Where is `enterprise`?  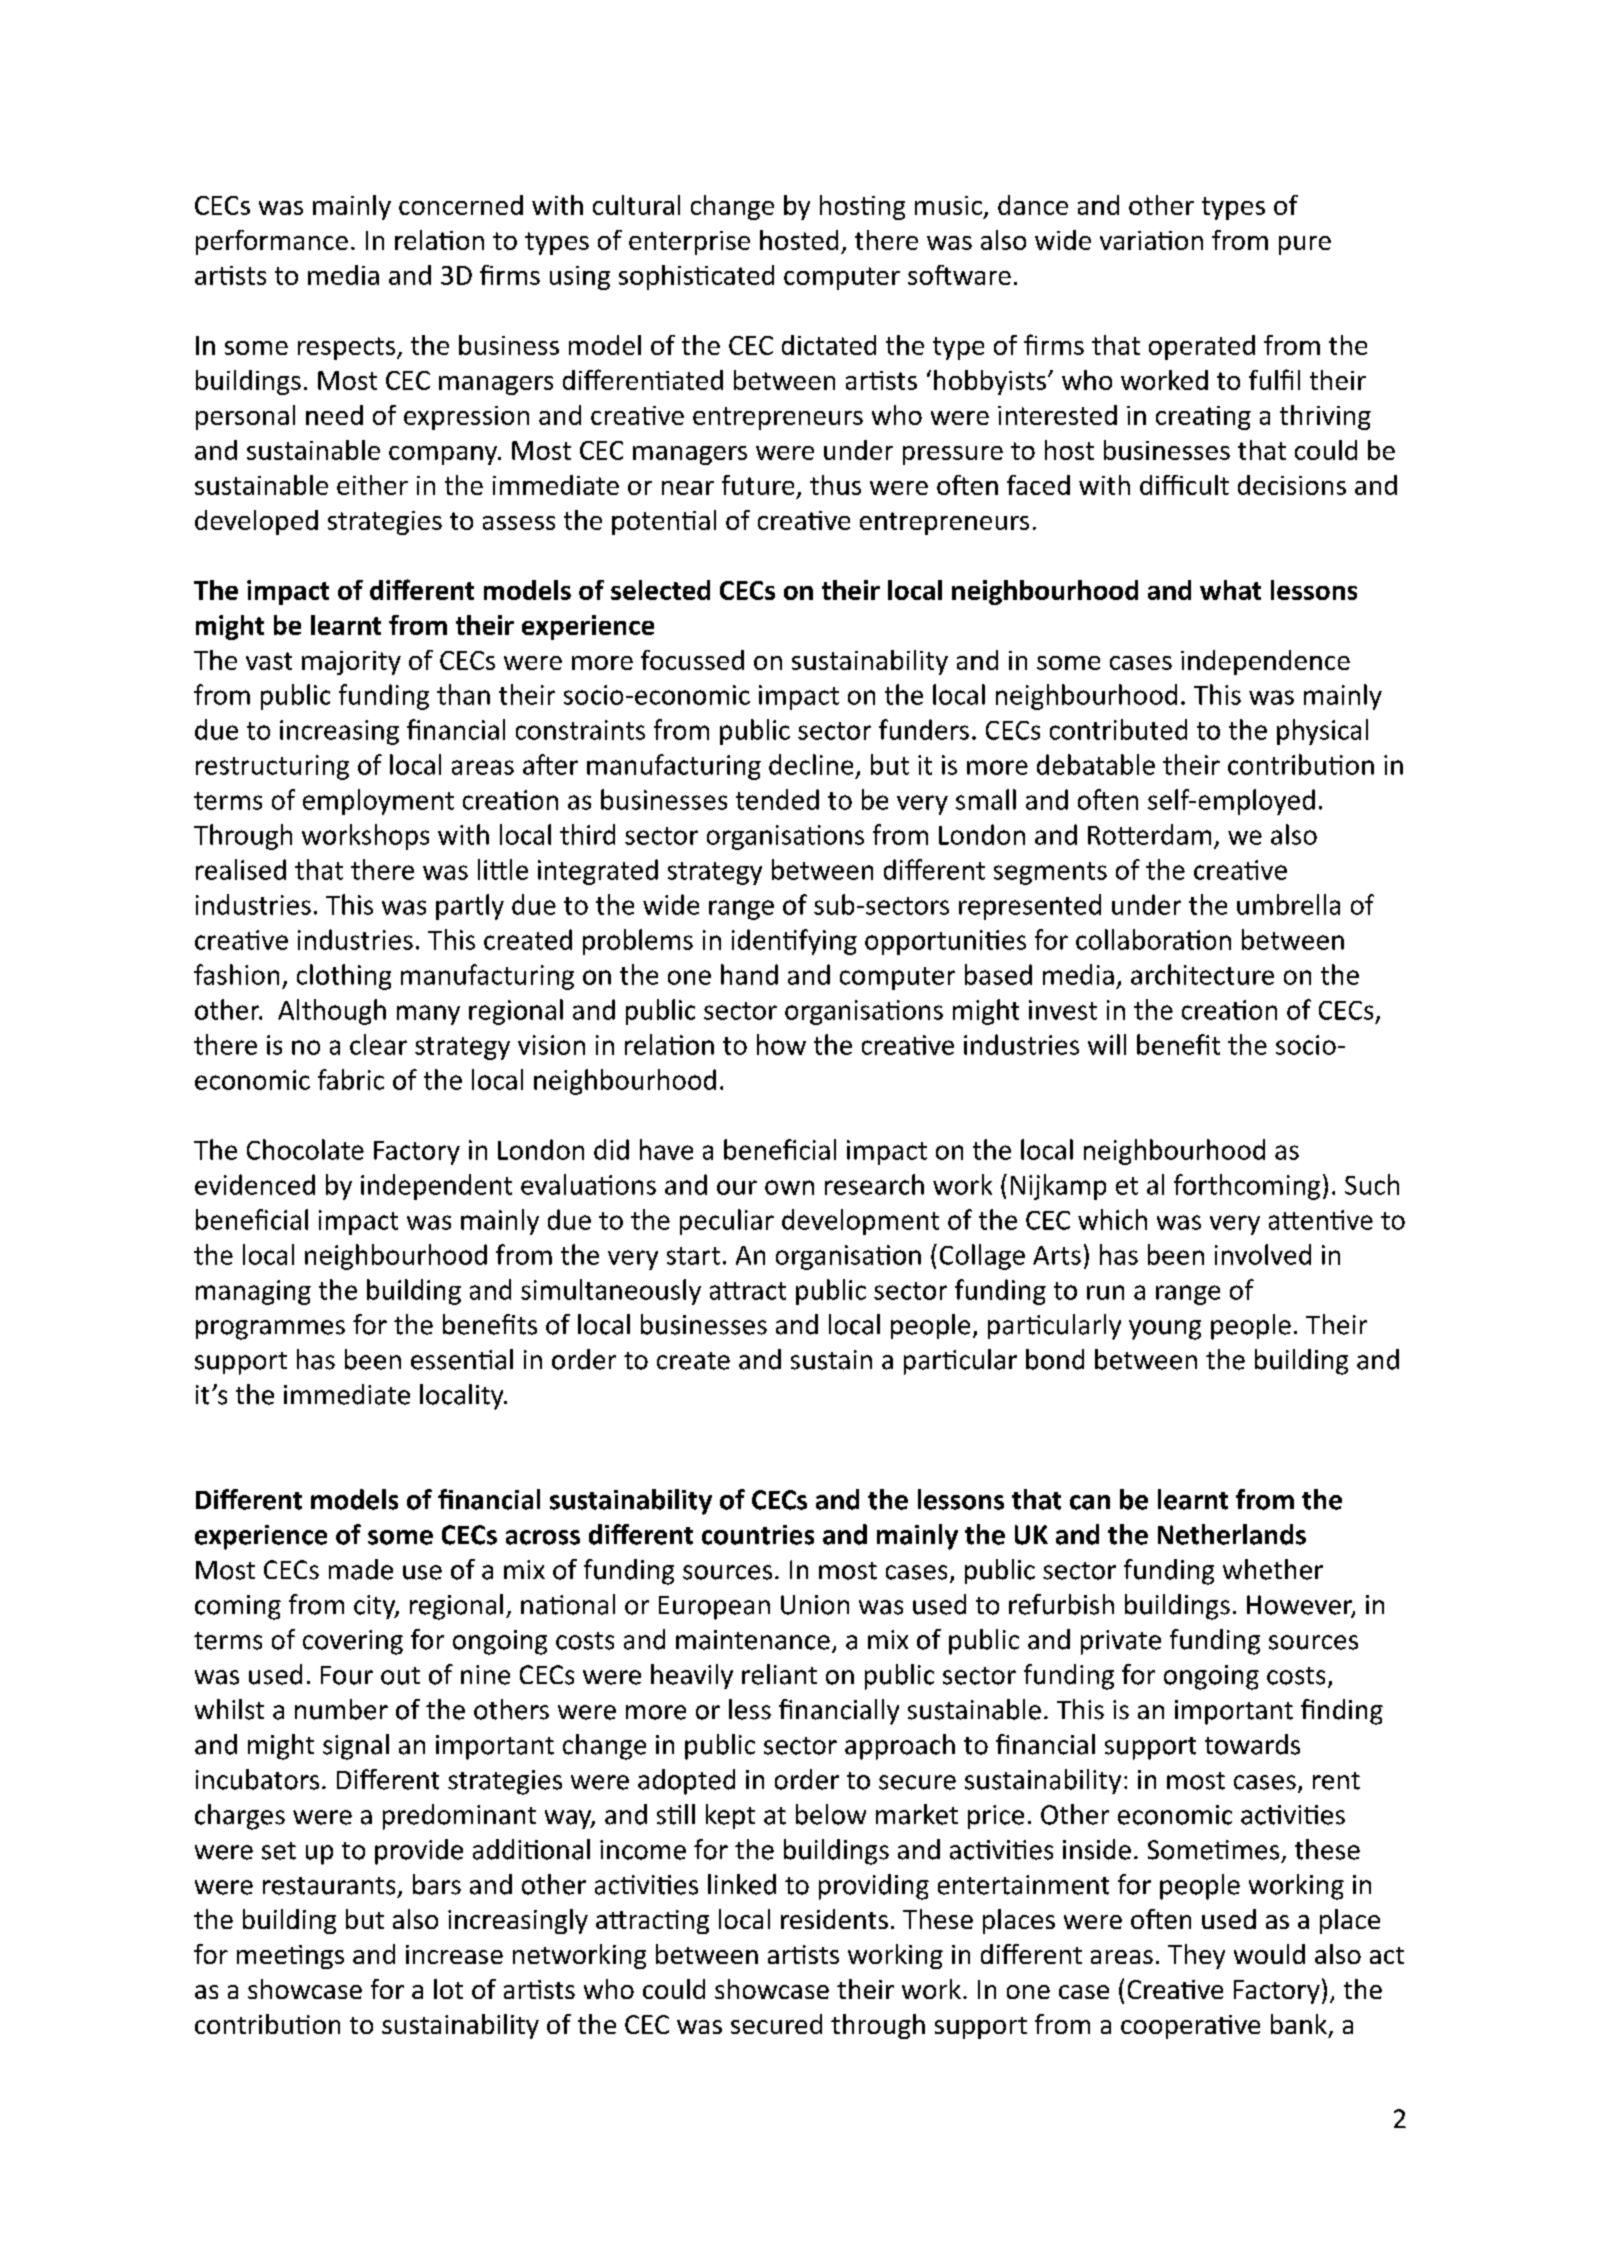
enterprise is located at coordinates (689, 243).
